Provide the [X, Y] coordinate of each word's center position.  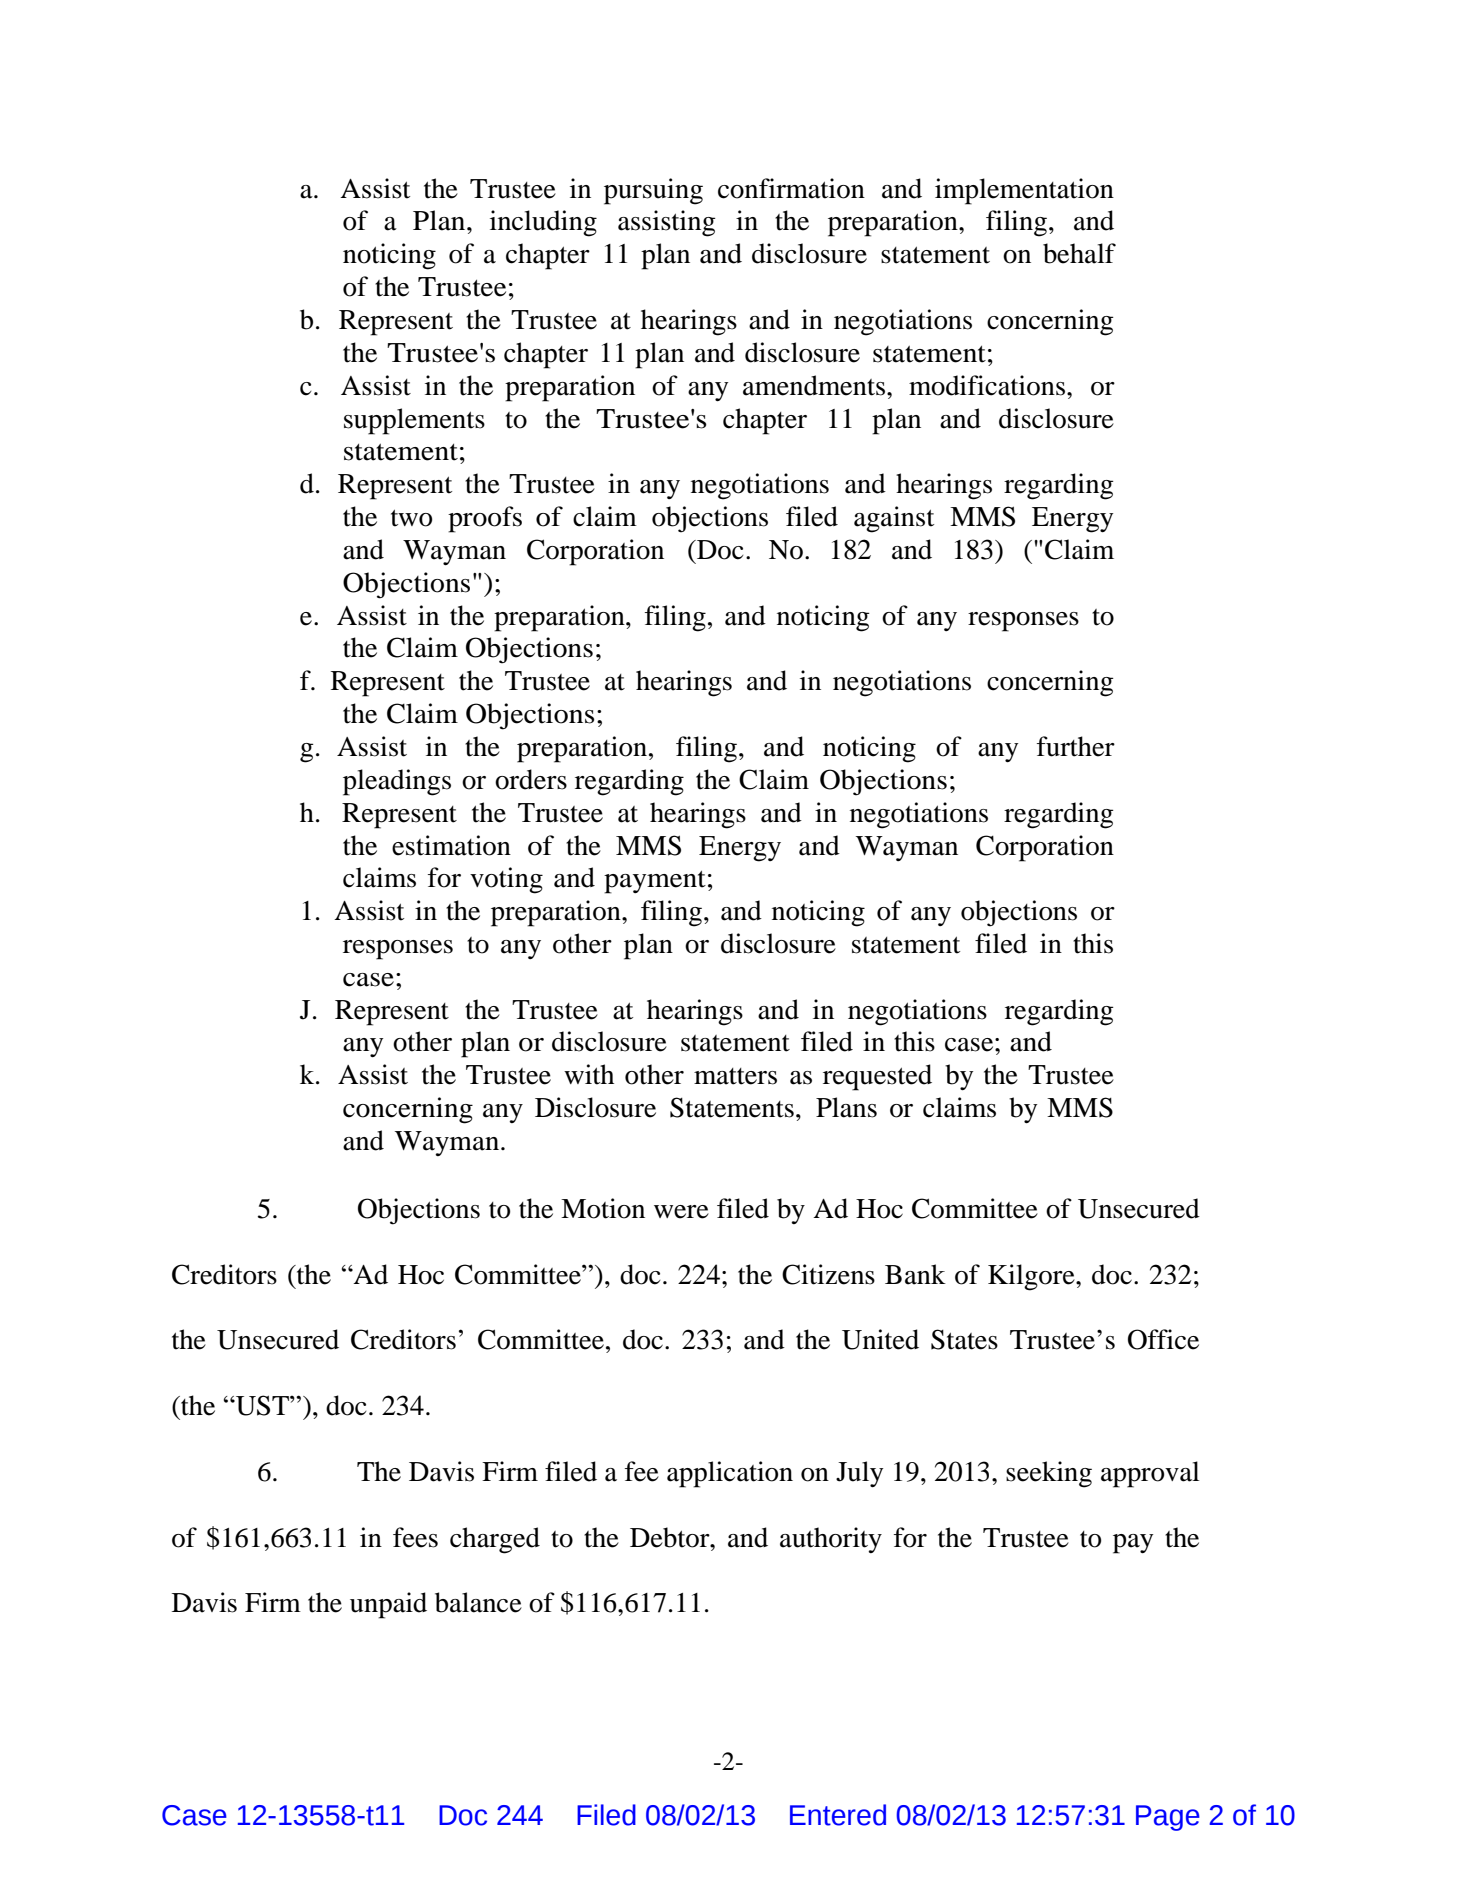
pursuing [653, 191]
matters [735, 1076]
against [894, 519]
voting [506, 880]
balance [478, 1602]
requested [877, 1077]
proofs [485, 519]
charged [495, 1540]
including [543, 223]
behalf [1079, 253]
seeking [1049, 1474]
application [730, 1474]
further [1076, 746]
